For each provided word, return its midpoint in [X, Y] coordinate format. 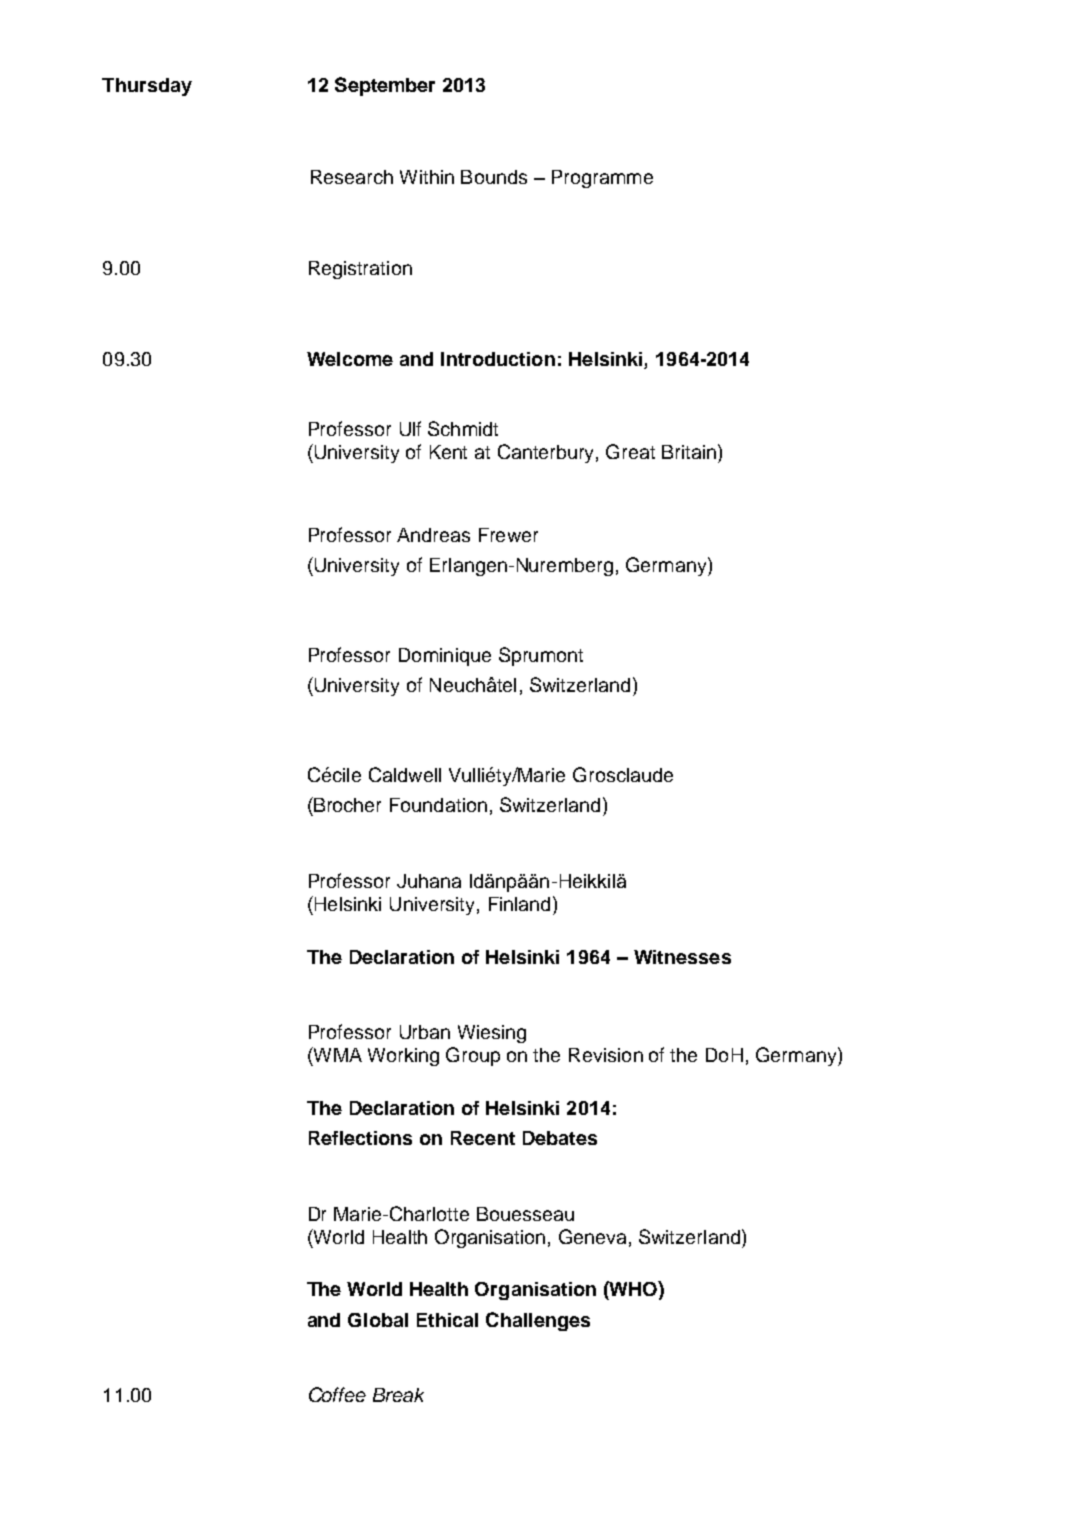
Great [630, 451]
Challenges [538, 1321]
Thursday [147, 87]
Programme [602, 179]
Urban [425, 1032]
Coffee [337, 1394]
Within [427, 177]
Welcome [350, 359]
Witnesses [682, 957]
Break [398, 1395]
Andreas [433, 535]
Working [403, 1057]
